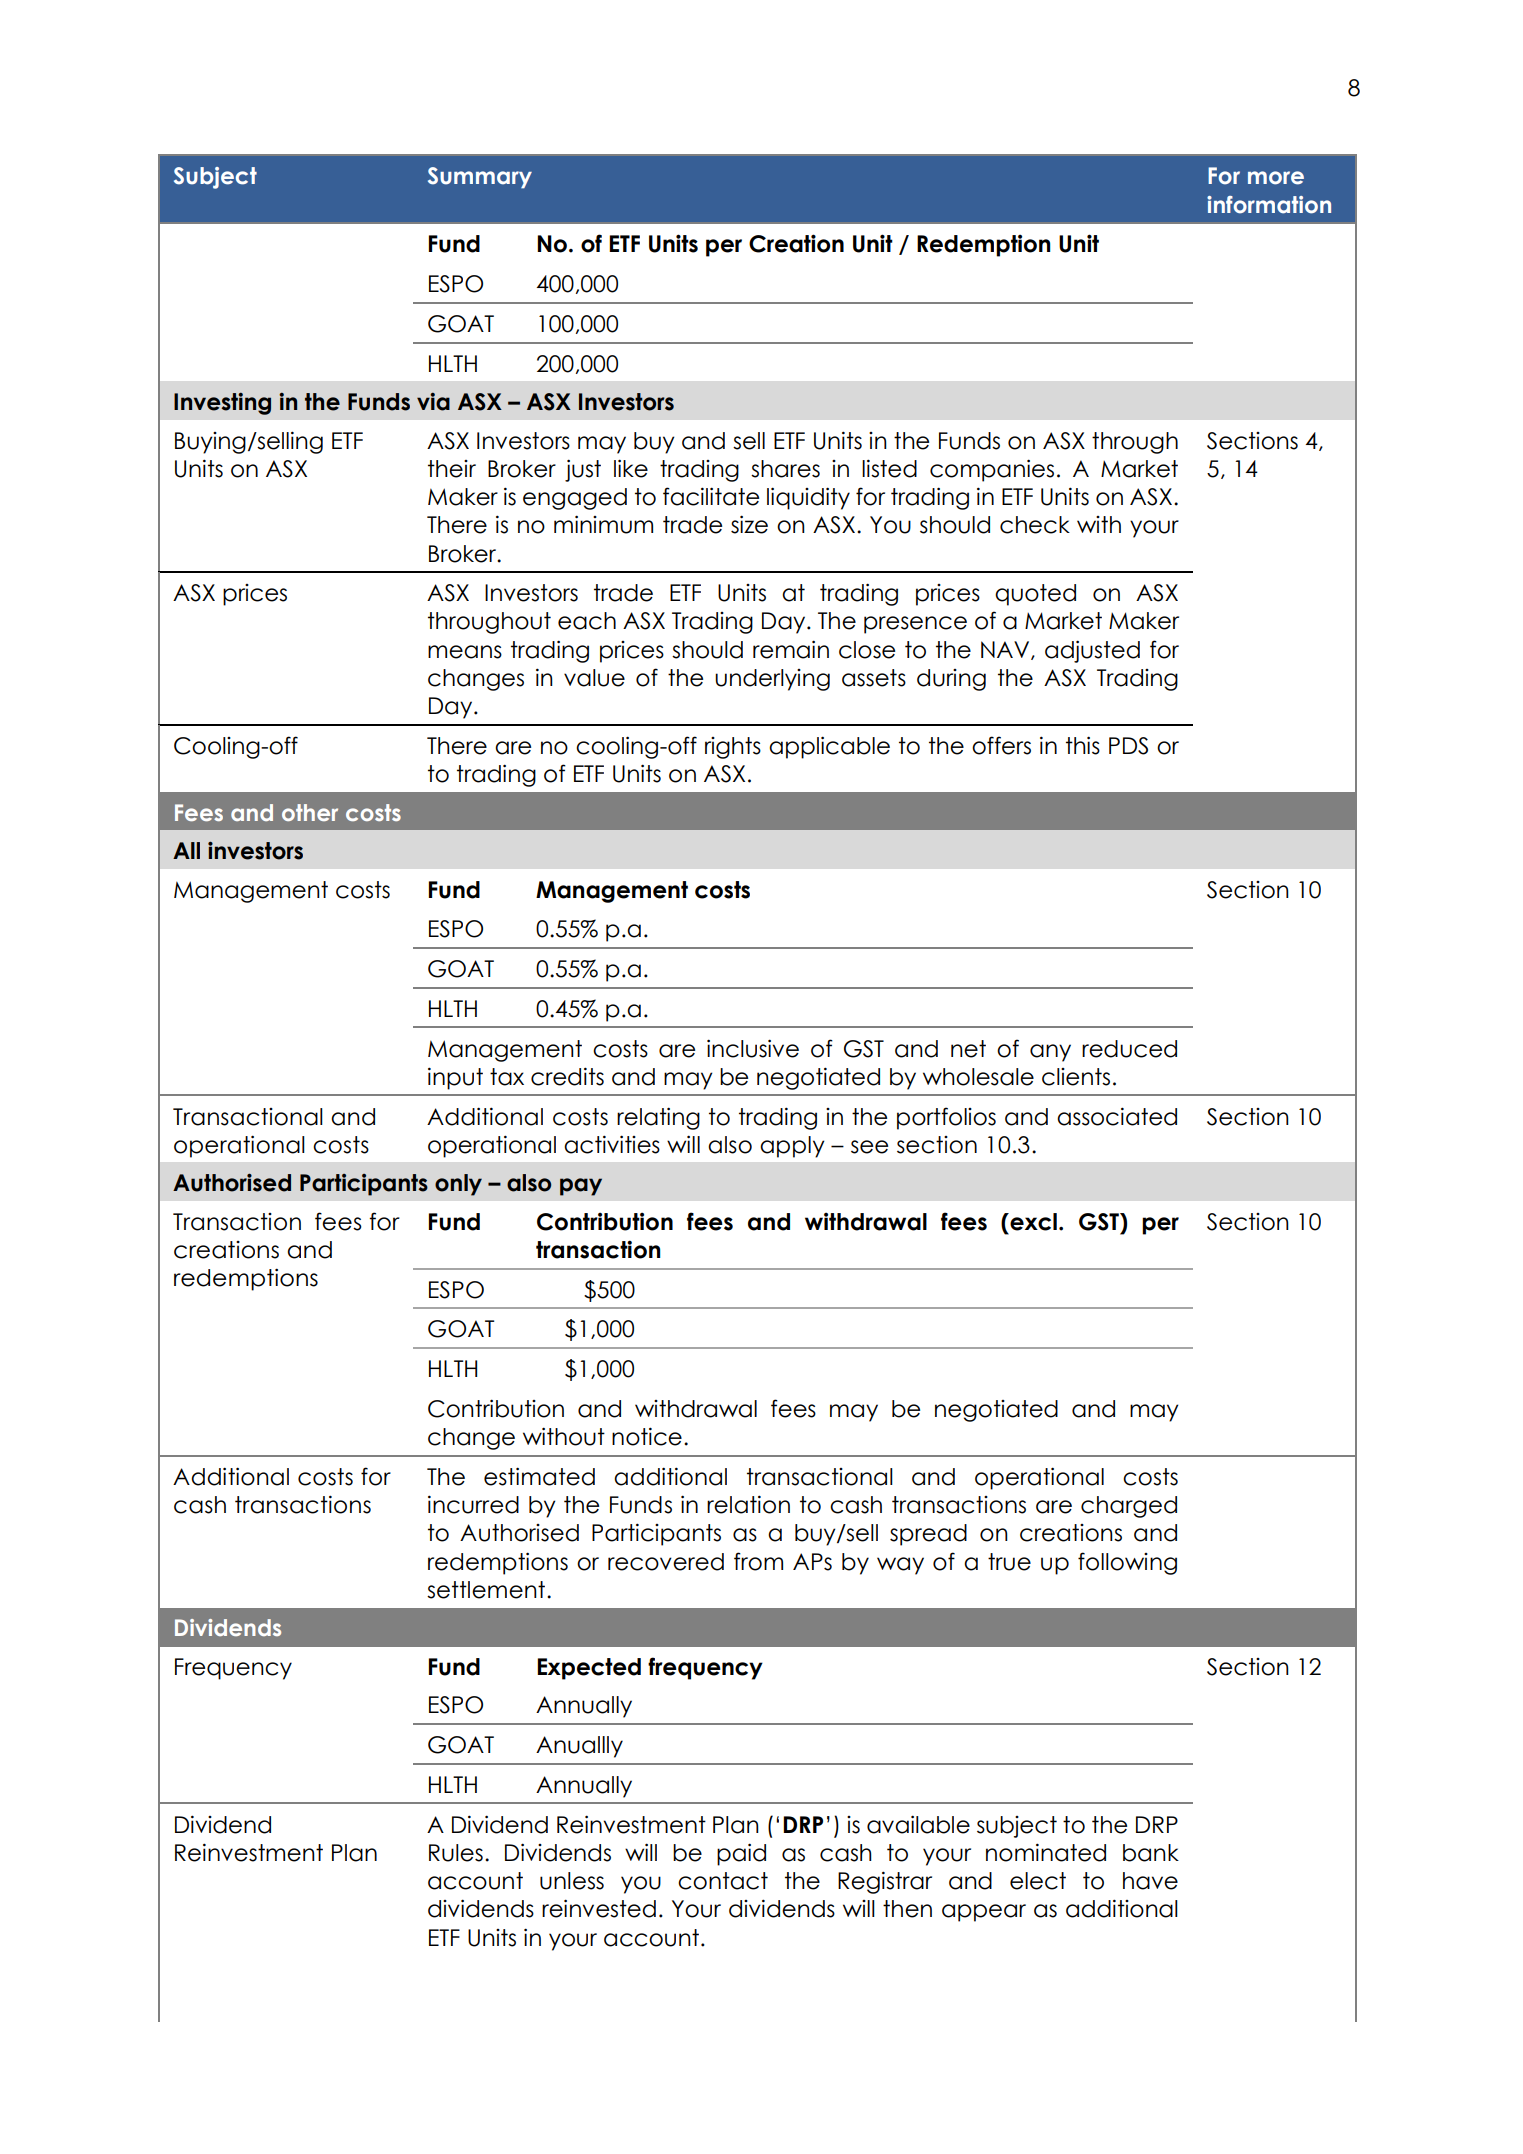 This page has width=1523, height=2154. What do you see at coordinates (748, 1504) in the page?
I see `relation` at bounding box center [748, 1504].
